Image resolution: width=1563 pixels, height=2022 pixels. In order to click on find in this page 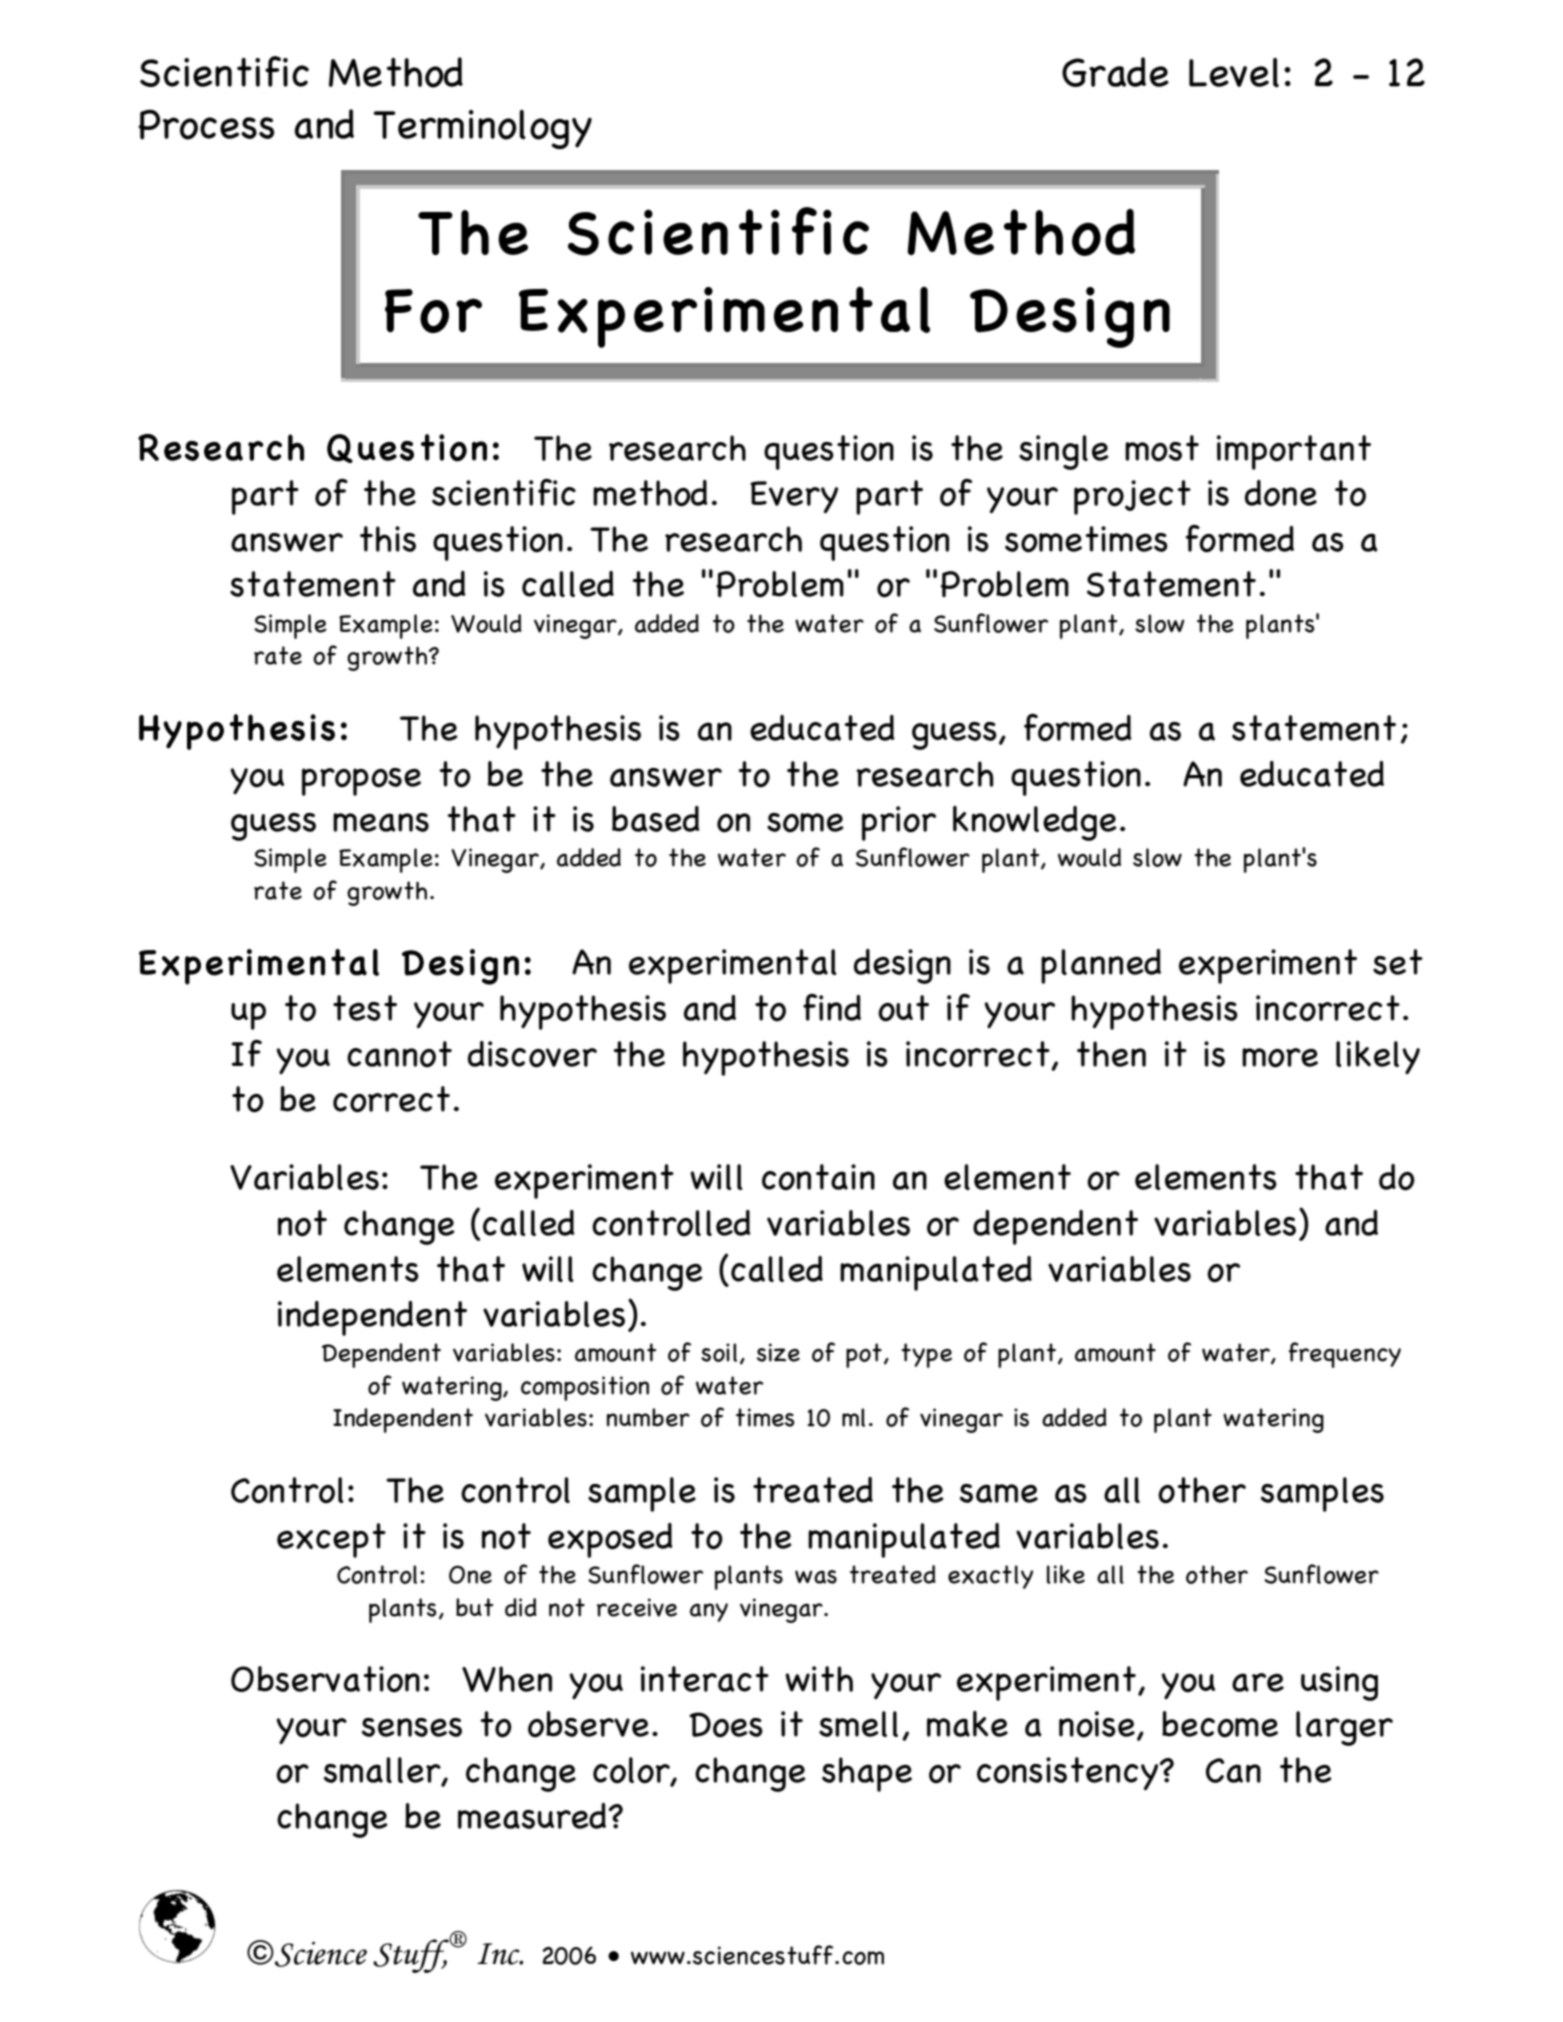, I will do `click(832, 1007)`.
